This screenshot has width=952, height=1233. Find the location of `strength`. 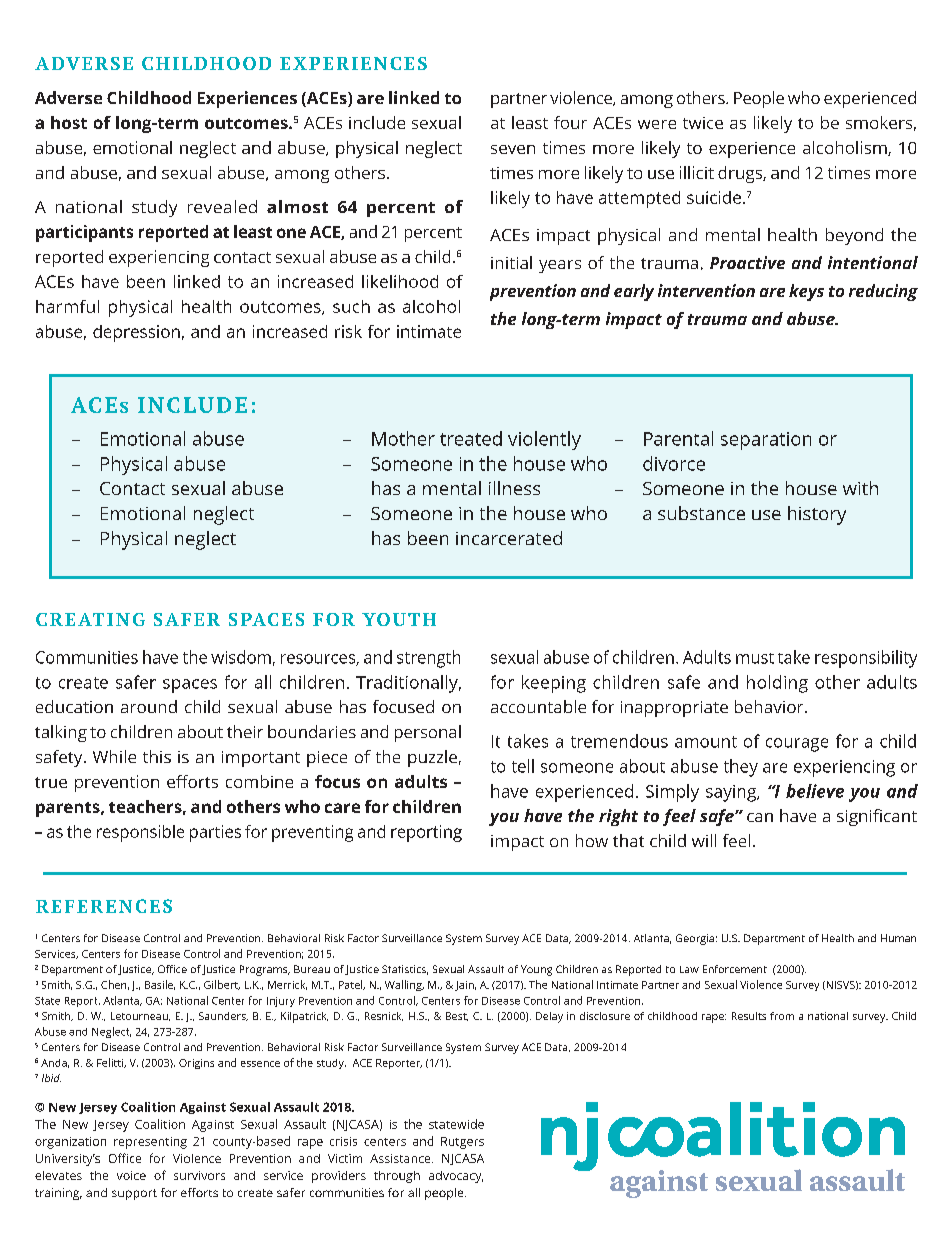

strength is located at coordinates (428, 659).
